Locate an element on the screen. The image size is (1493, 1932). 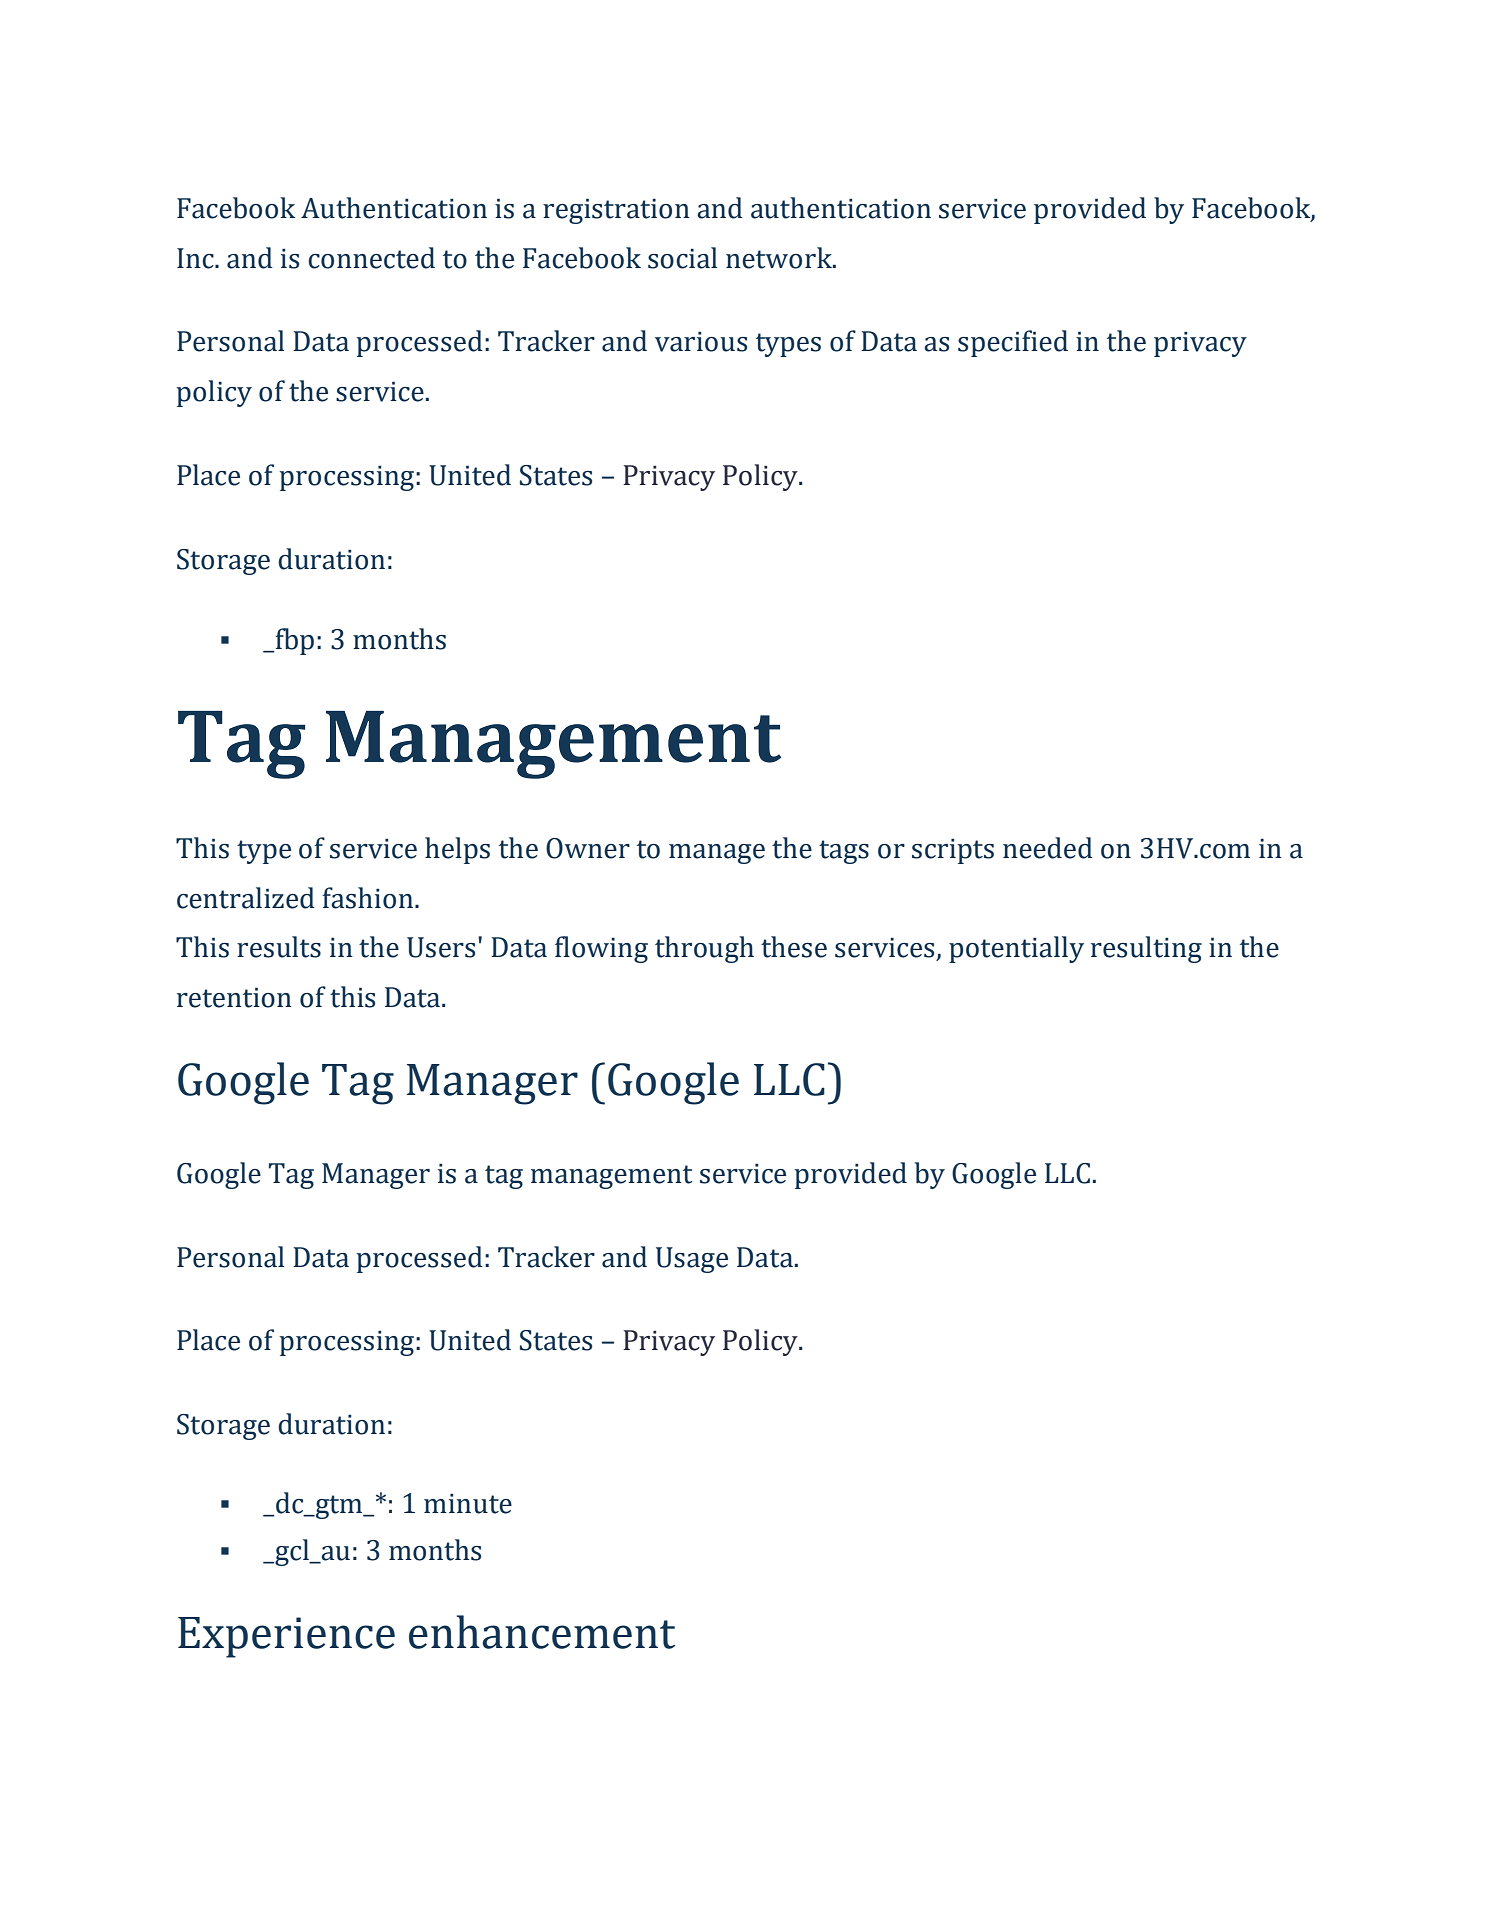
enhancement is located at coordinates (542, 1632).
